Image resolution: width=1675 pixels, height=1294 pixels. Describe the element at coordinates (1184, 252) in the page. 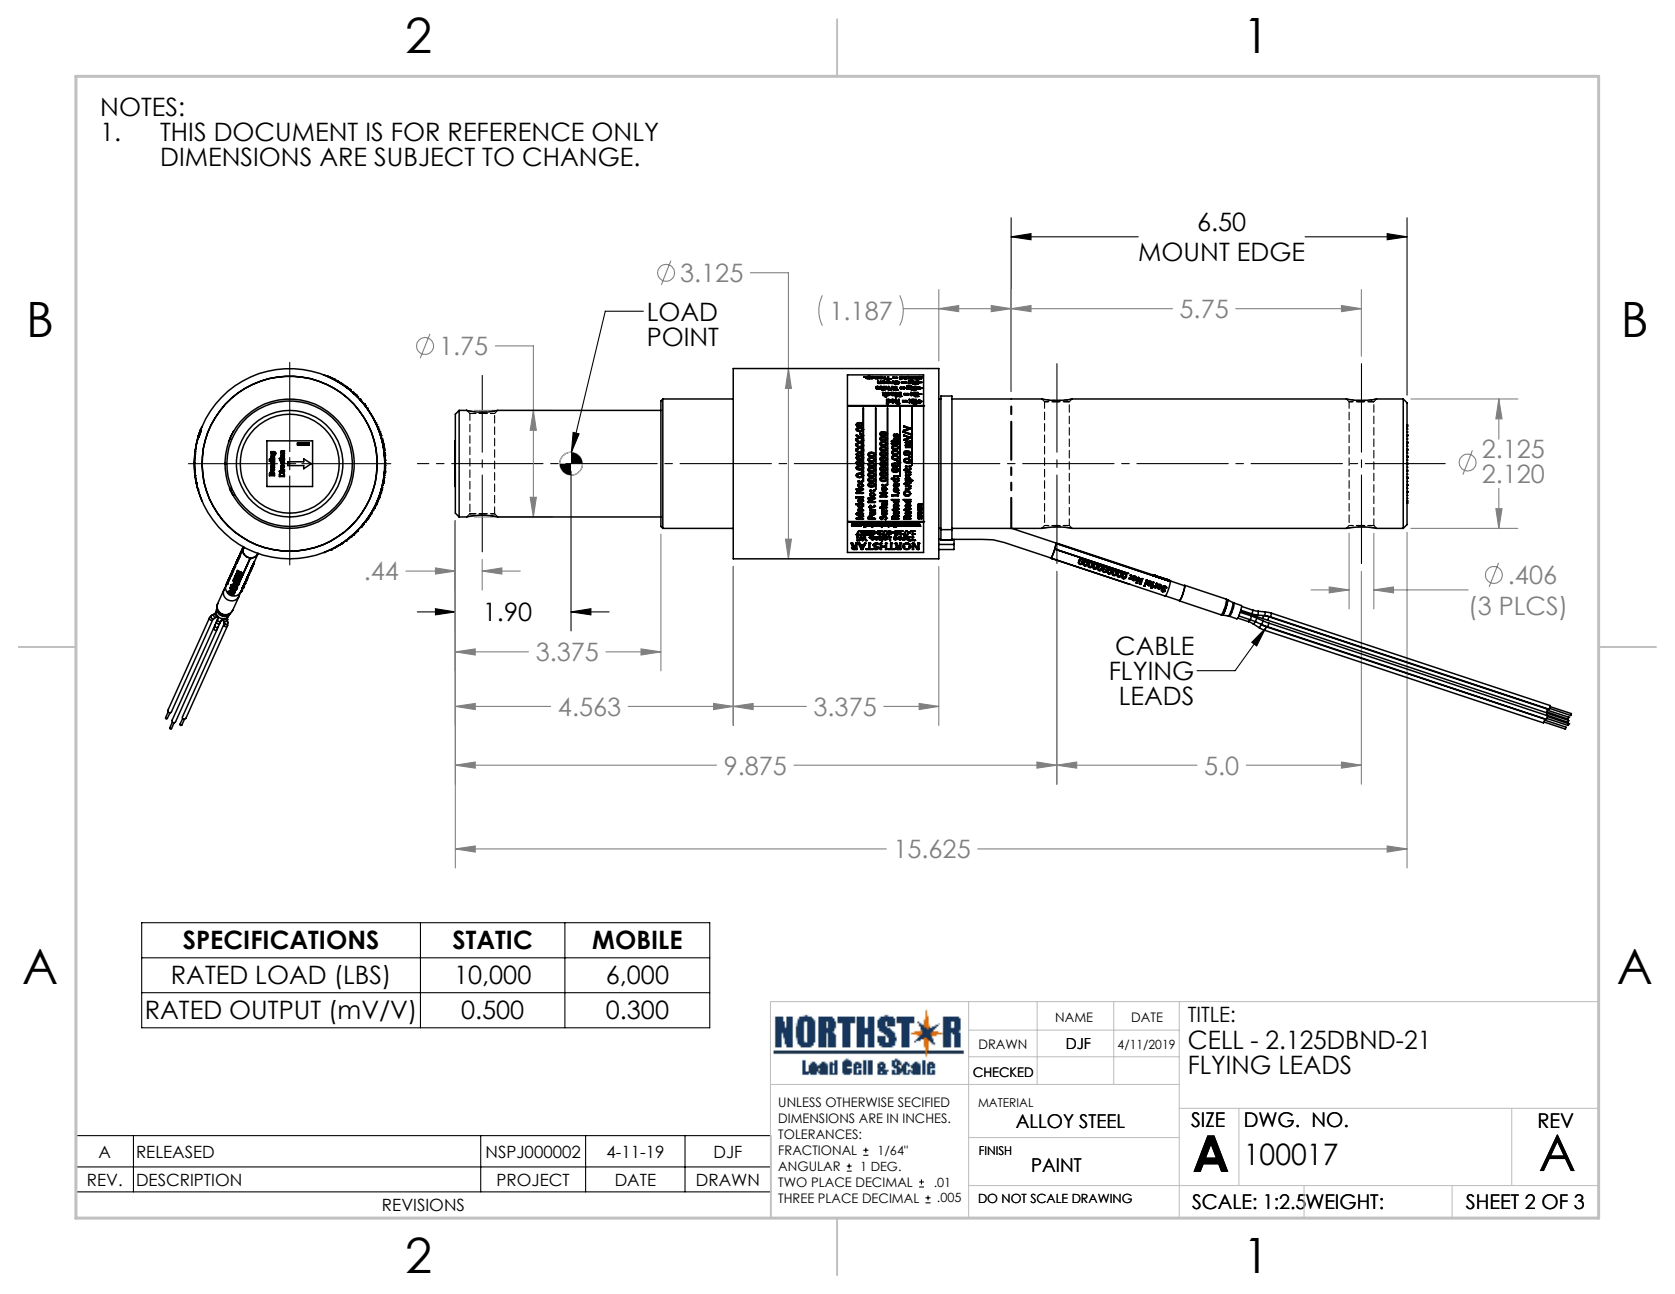

I see `MOUNT` at that location.
